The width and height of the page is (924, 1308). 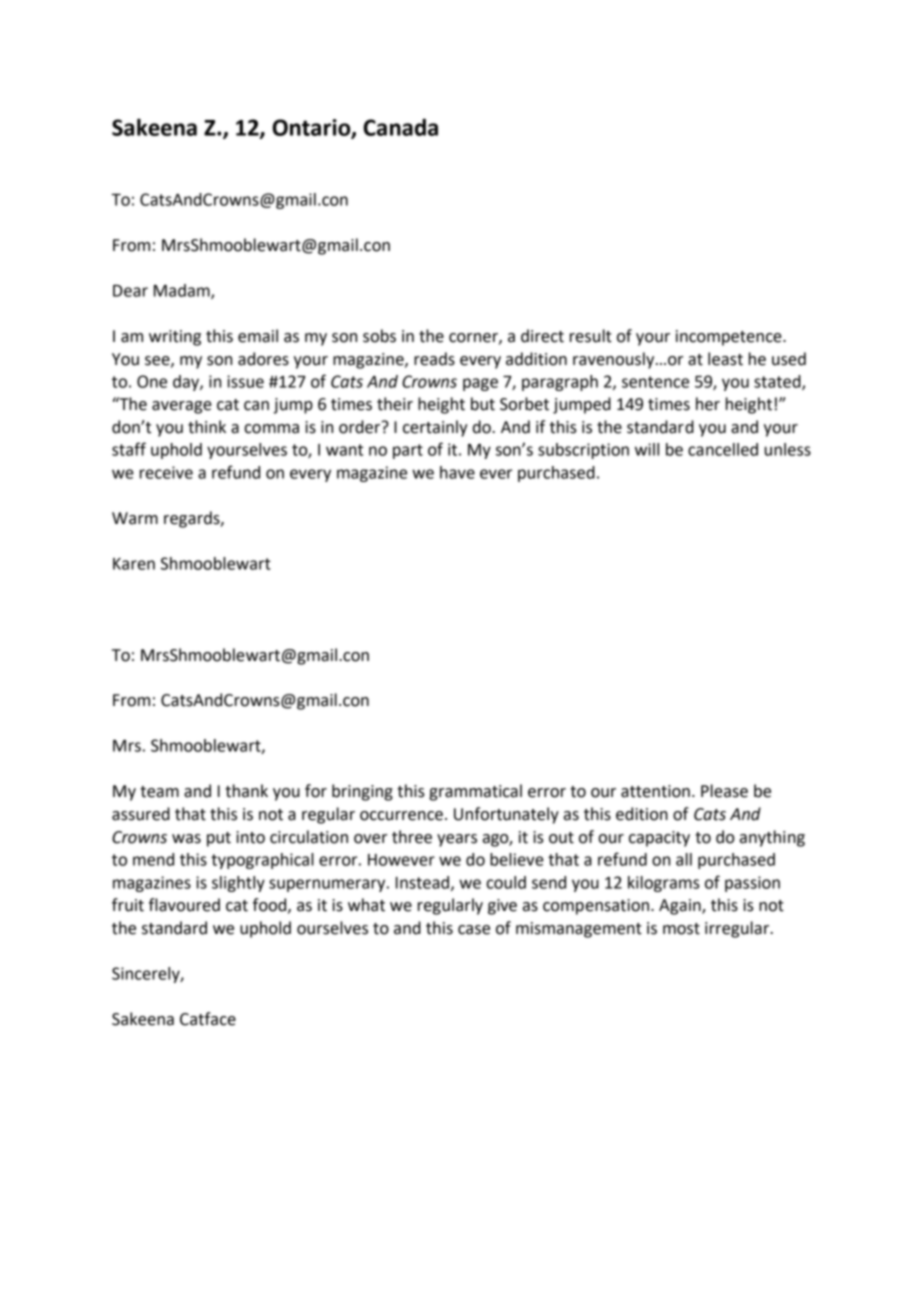 I want to click on incompetence, so click(x=730, y=338).
